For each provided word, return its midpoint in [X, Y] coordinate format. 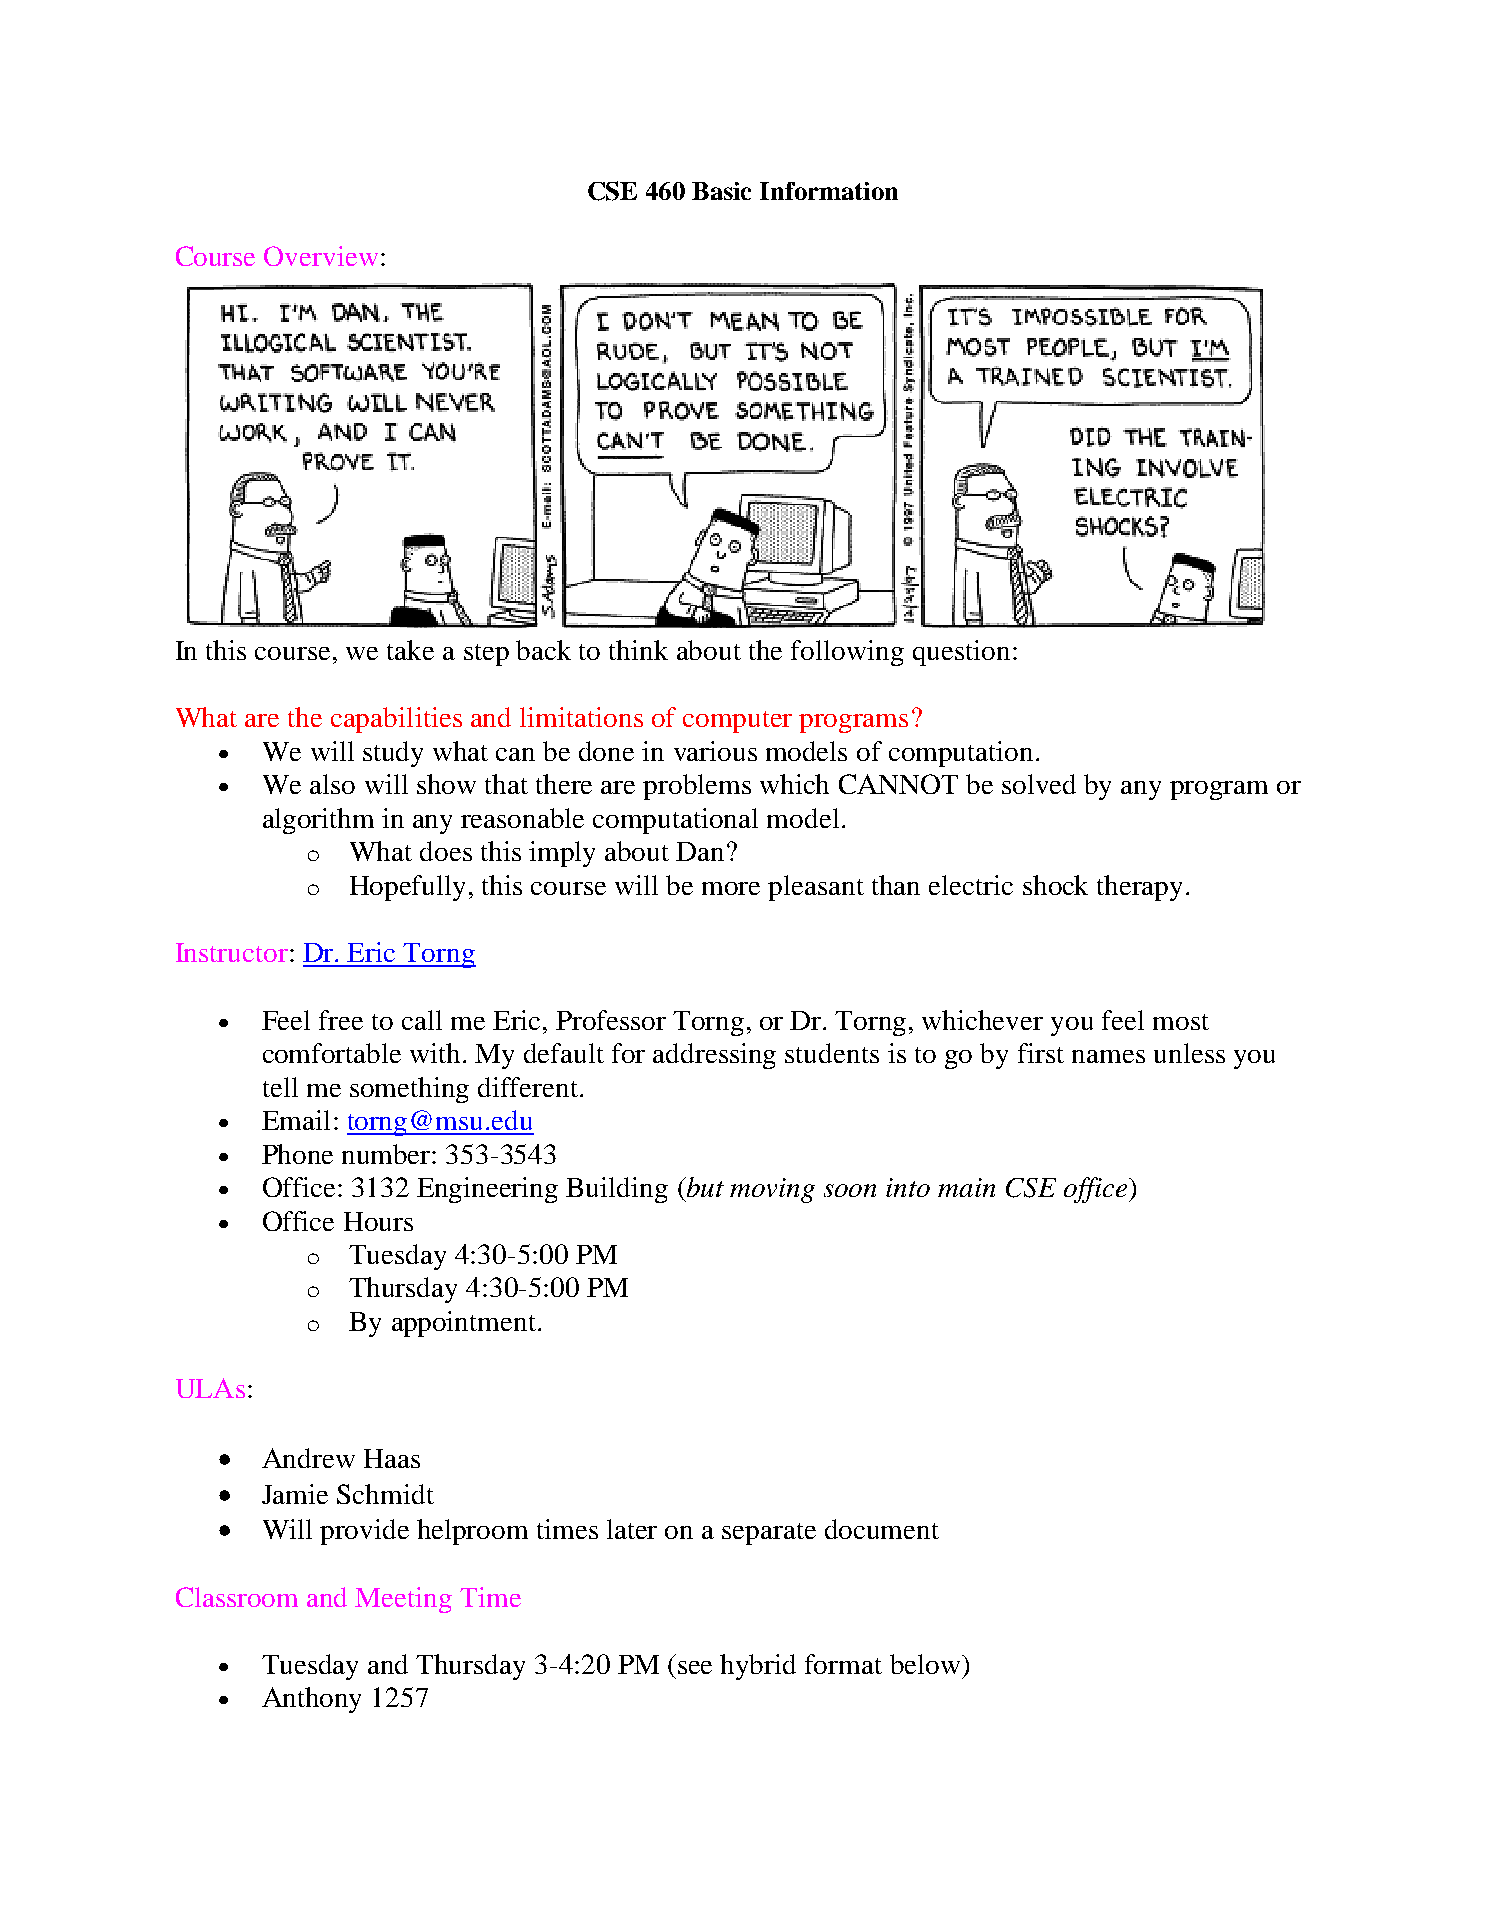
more [731, 888]
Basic [721, 191]
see [695, 1667]
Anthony [311, 1700]
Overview [321, 256]
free [341, 1020]
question [961, 653]
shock [1055, 885]
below [925, 1664]
